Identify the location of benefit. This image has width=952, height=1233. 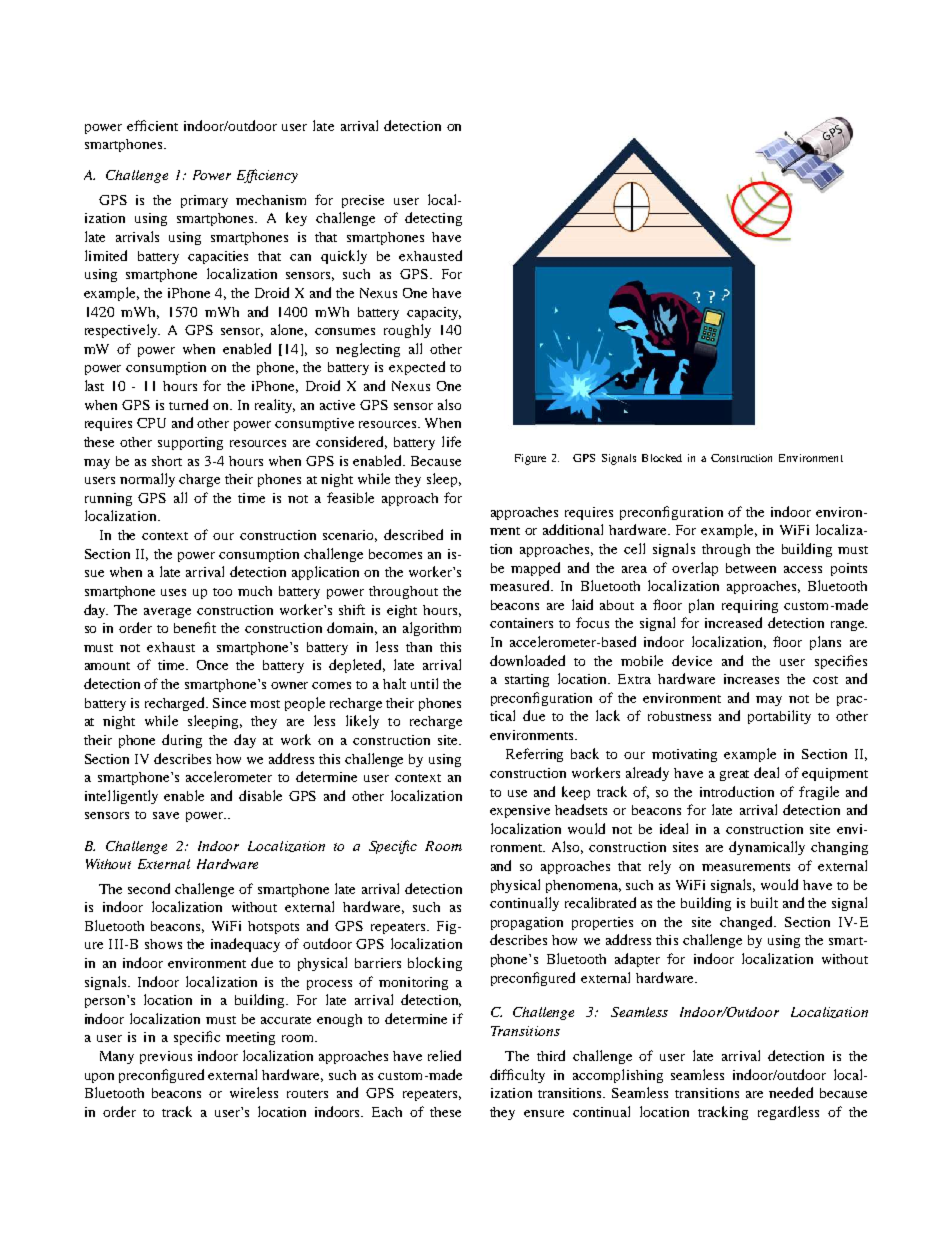
(195, 627).
